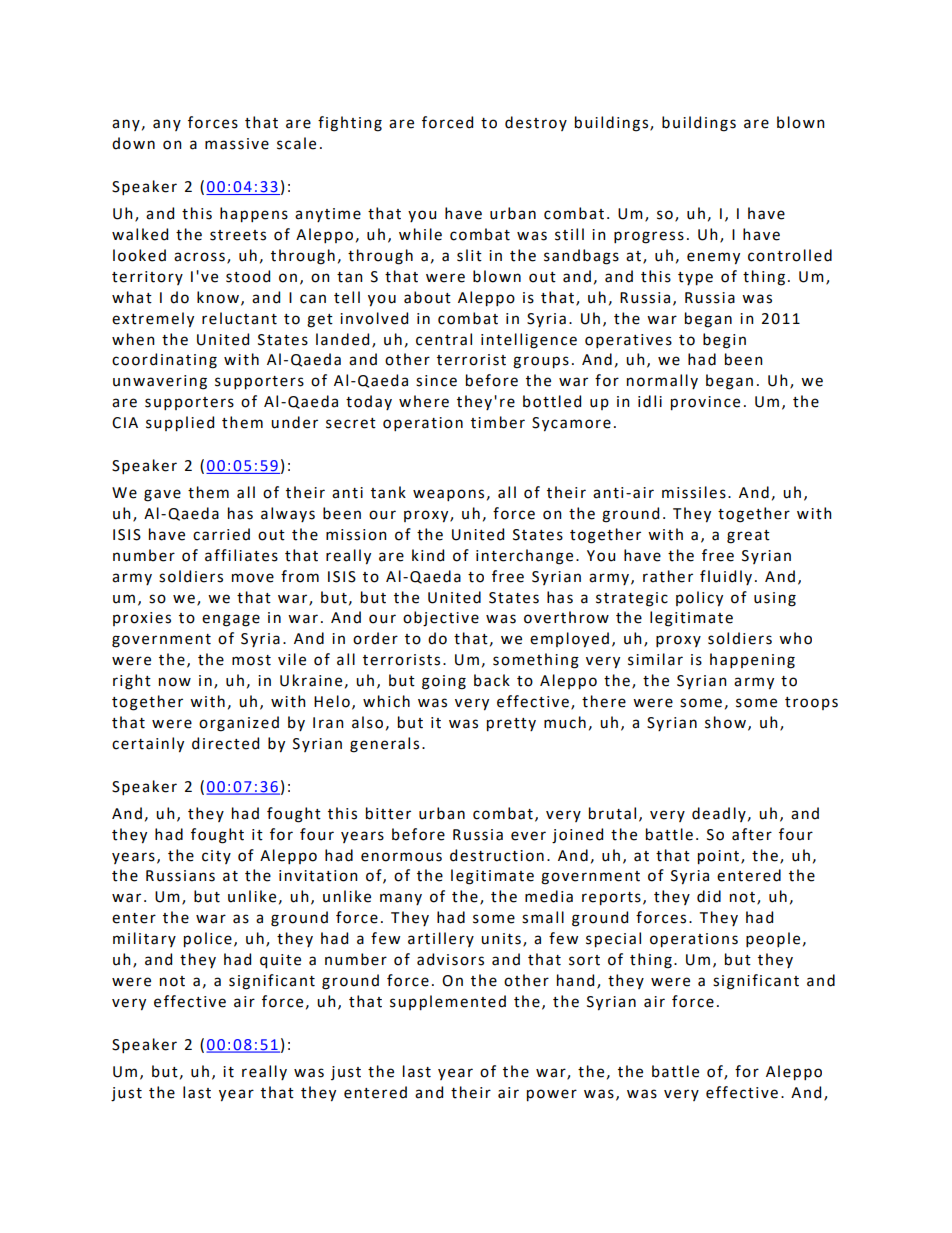  Describe the element at coordinates (699, 599) in the image. I see `policy` at that location.
